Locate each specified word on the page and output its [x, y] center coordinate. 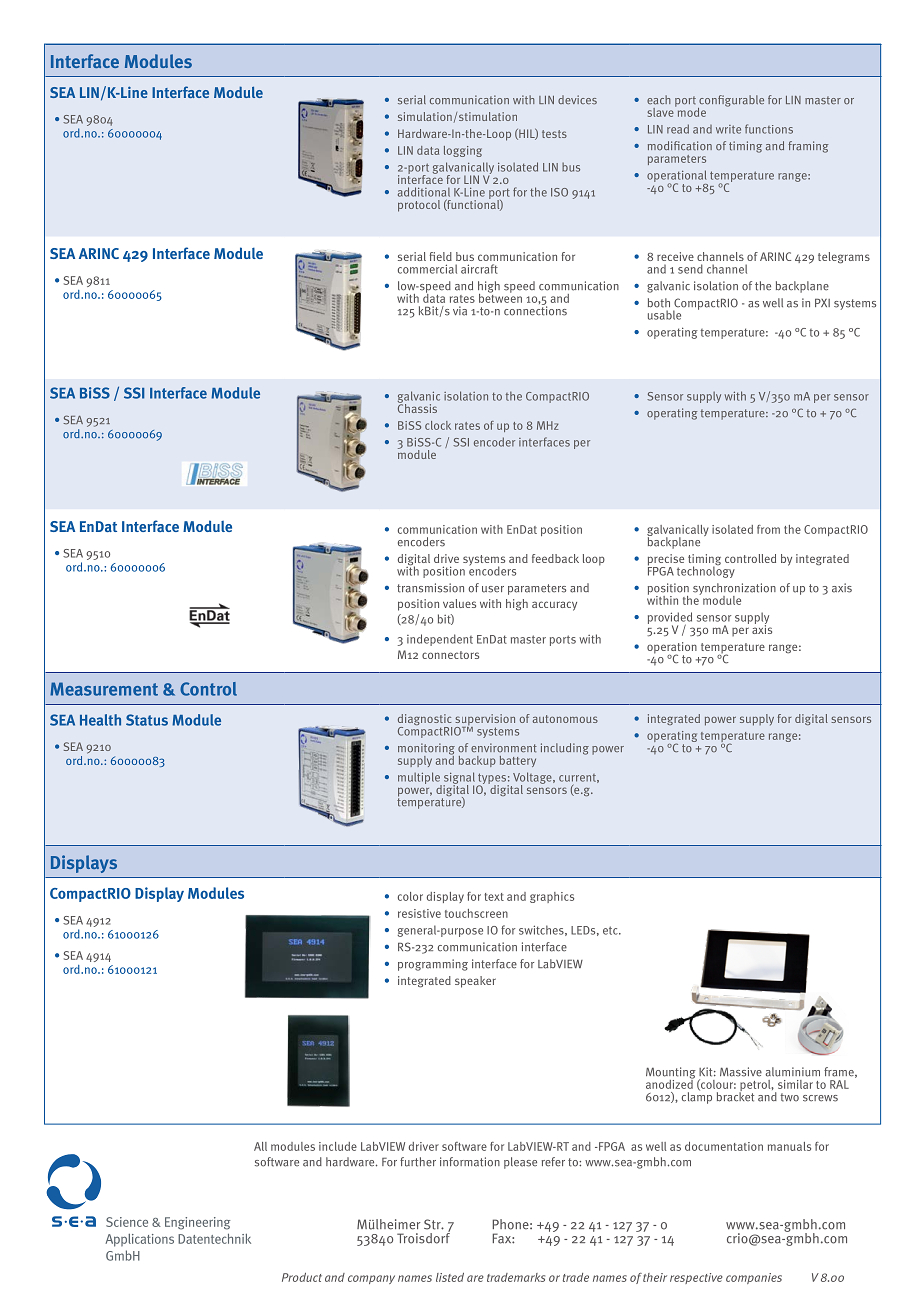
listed [450, 1277]
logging [463, 151]
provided [670, 619]
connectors [450, 655]
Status [147, 720]
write [728, 129]
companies [754, 1278]
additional [424, 192]
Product [302, 1277]
